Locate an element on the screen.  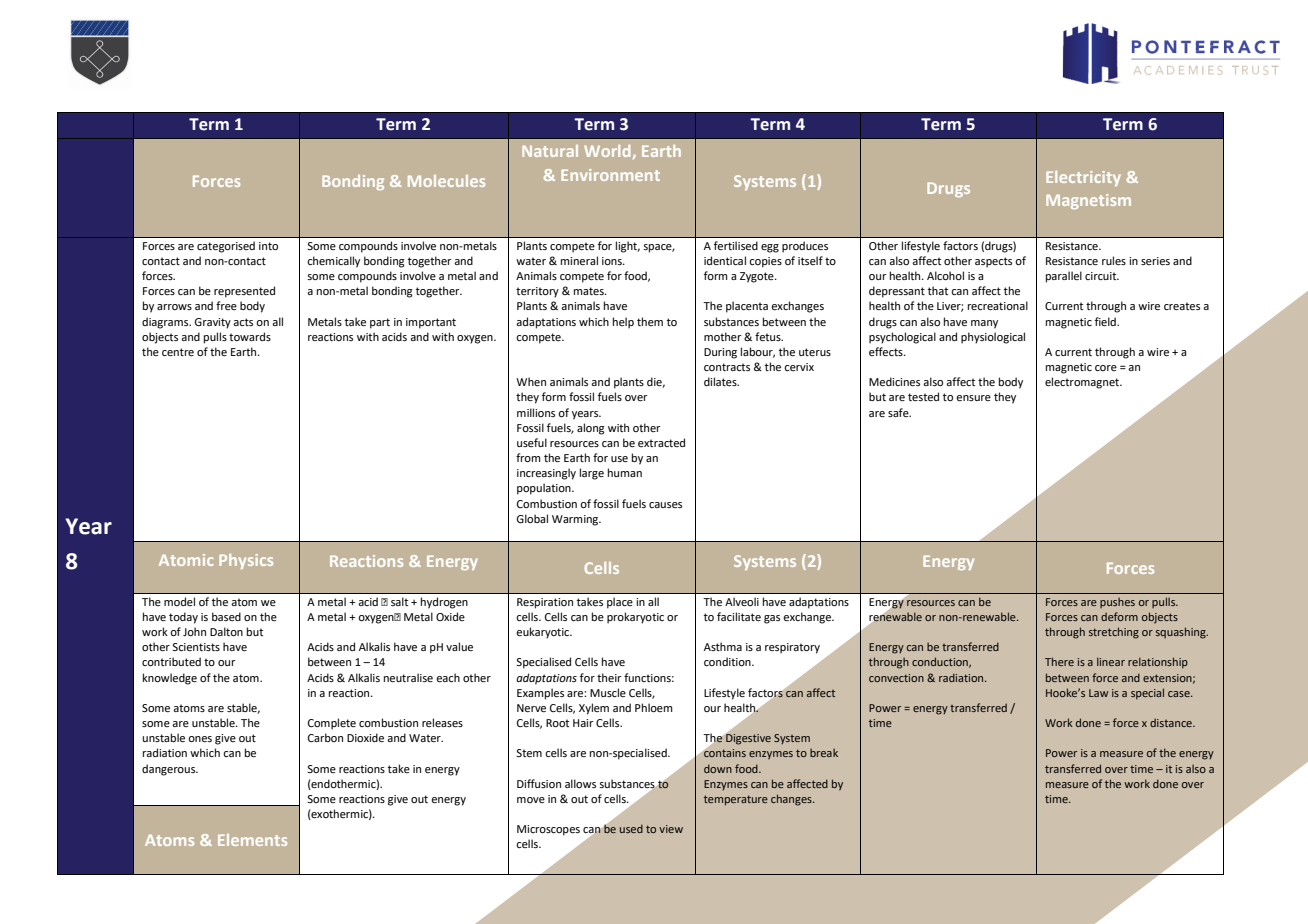
dilates is located at coordinates (721, 381).
